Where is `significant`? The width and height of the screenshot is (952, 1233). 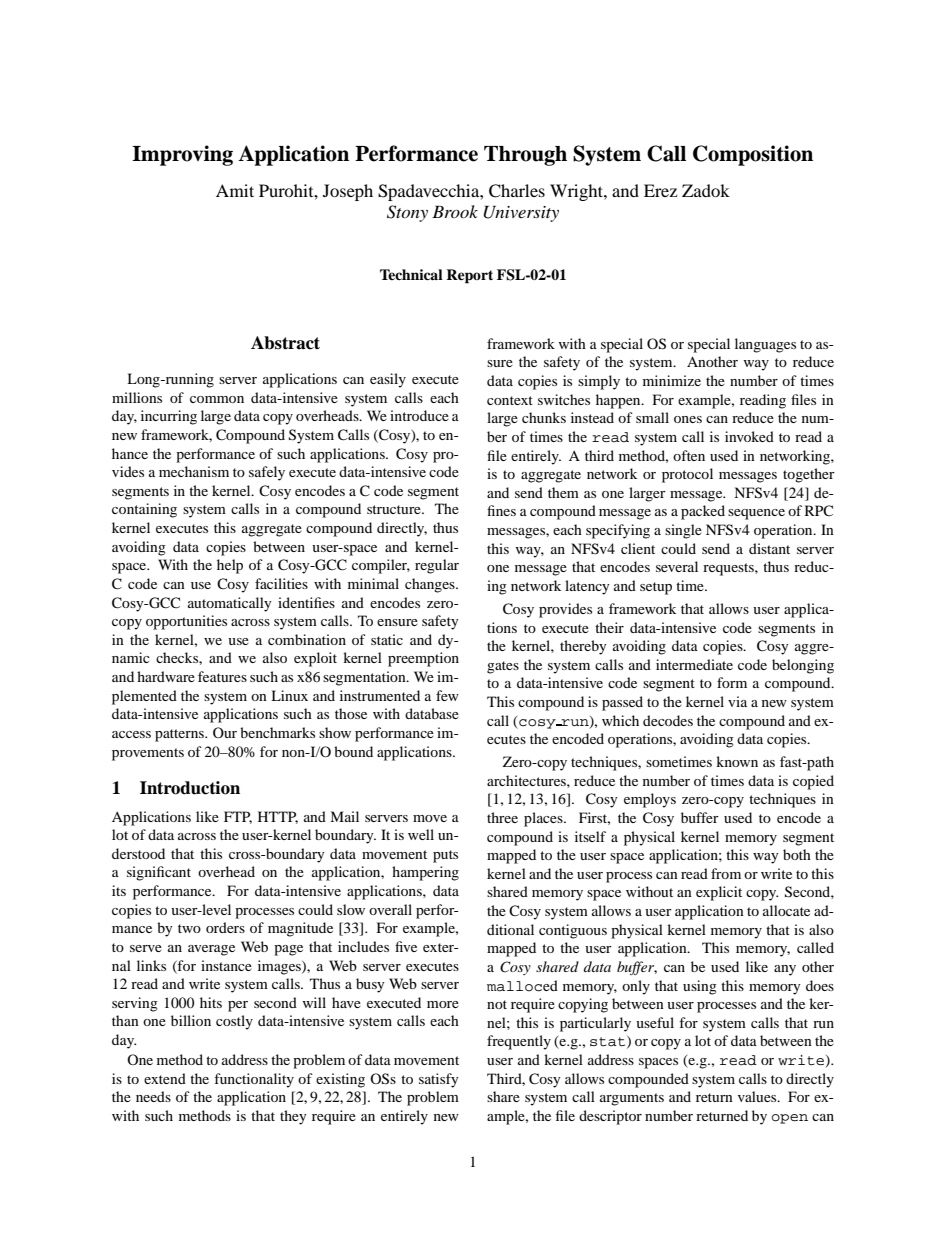
significant is located at coordinates (159, 873).
